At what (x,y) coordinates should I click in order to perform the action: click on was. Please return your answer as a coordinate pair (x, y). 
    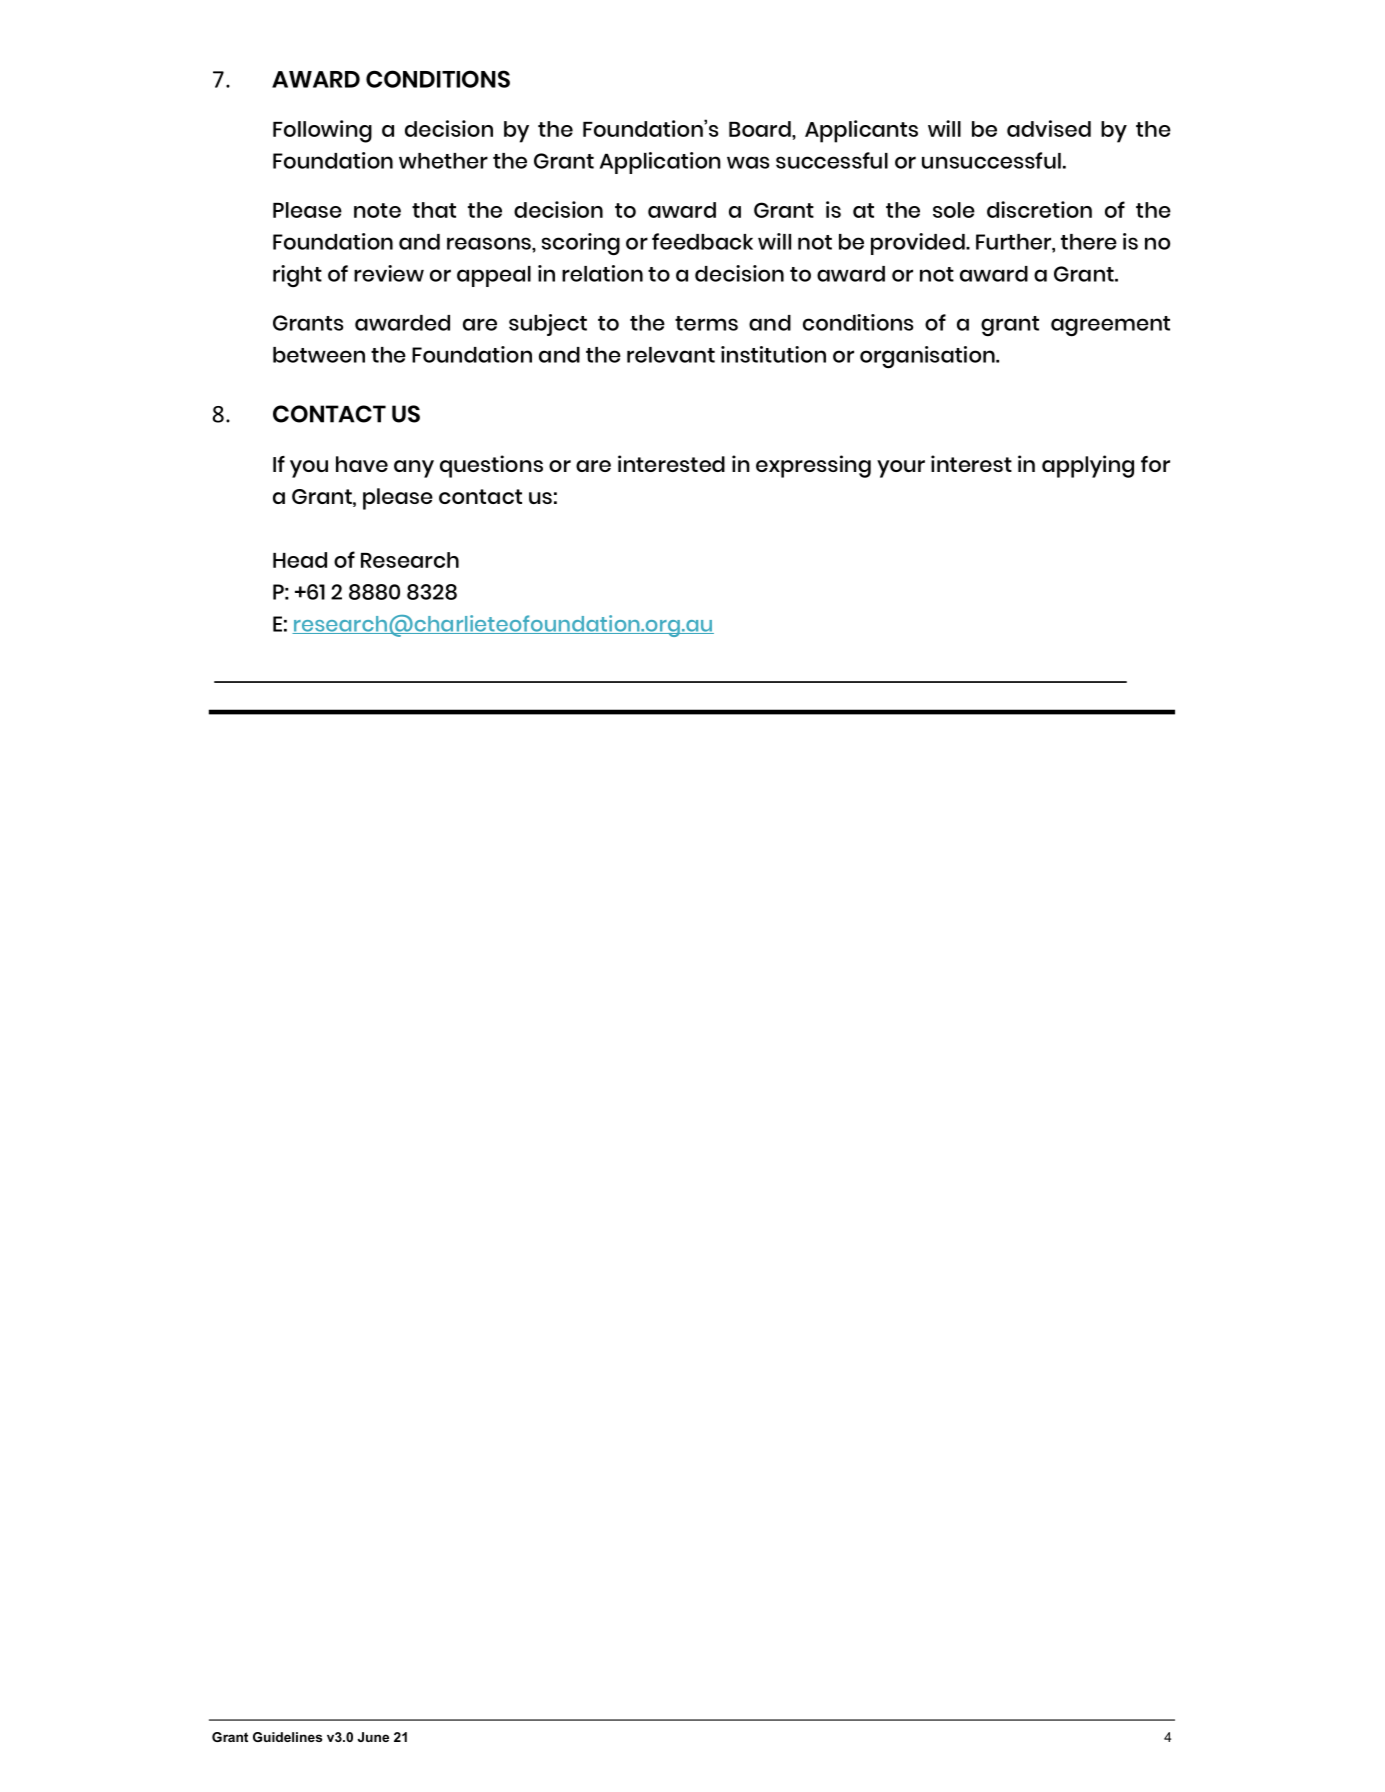
    Looking at the image, I should click on (748, 162).
